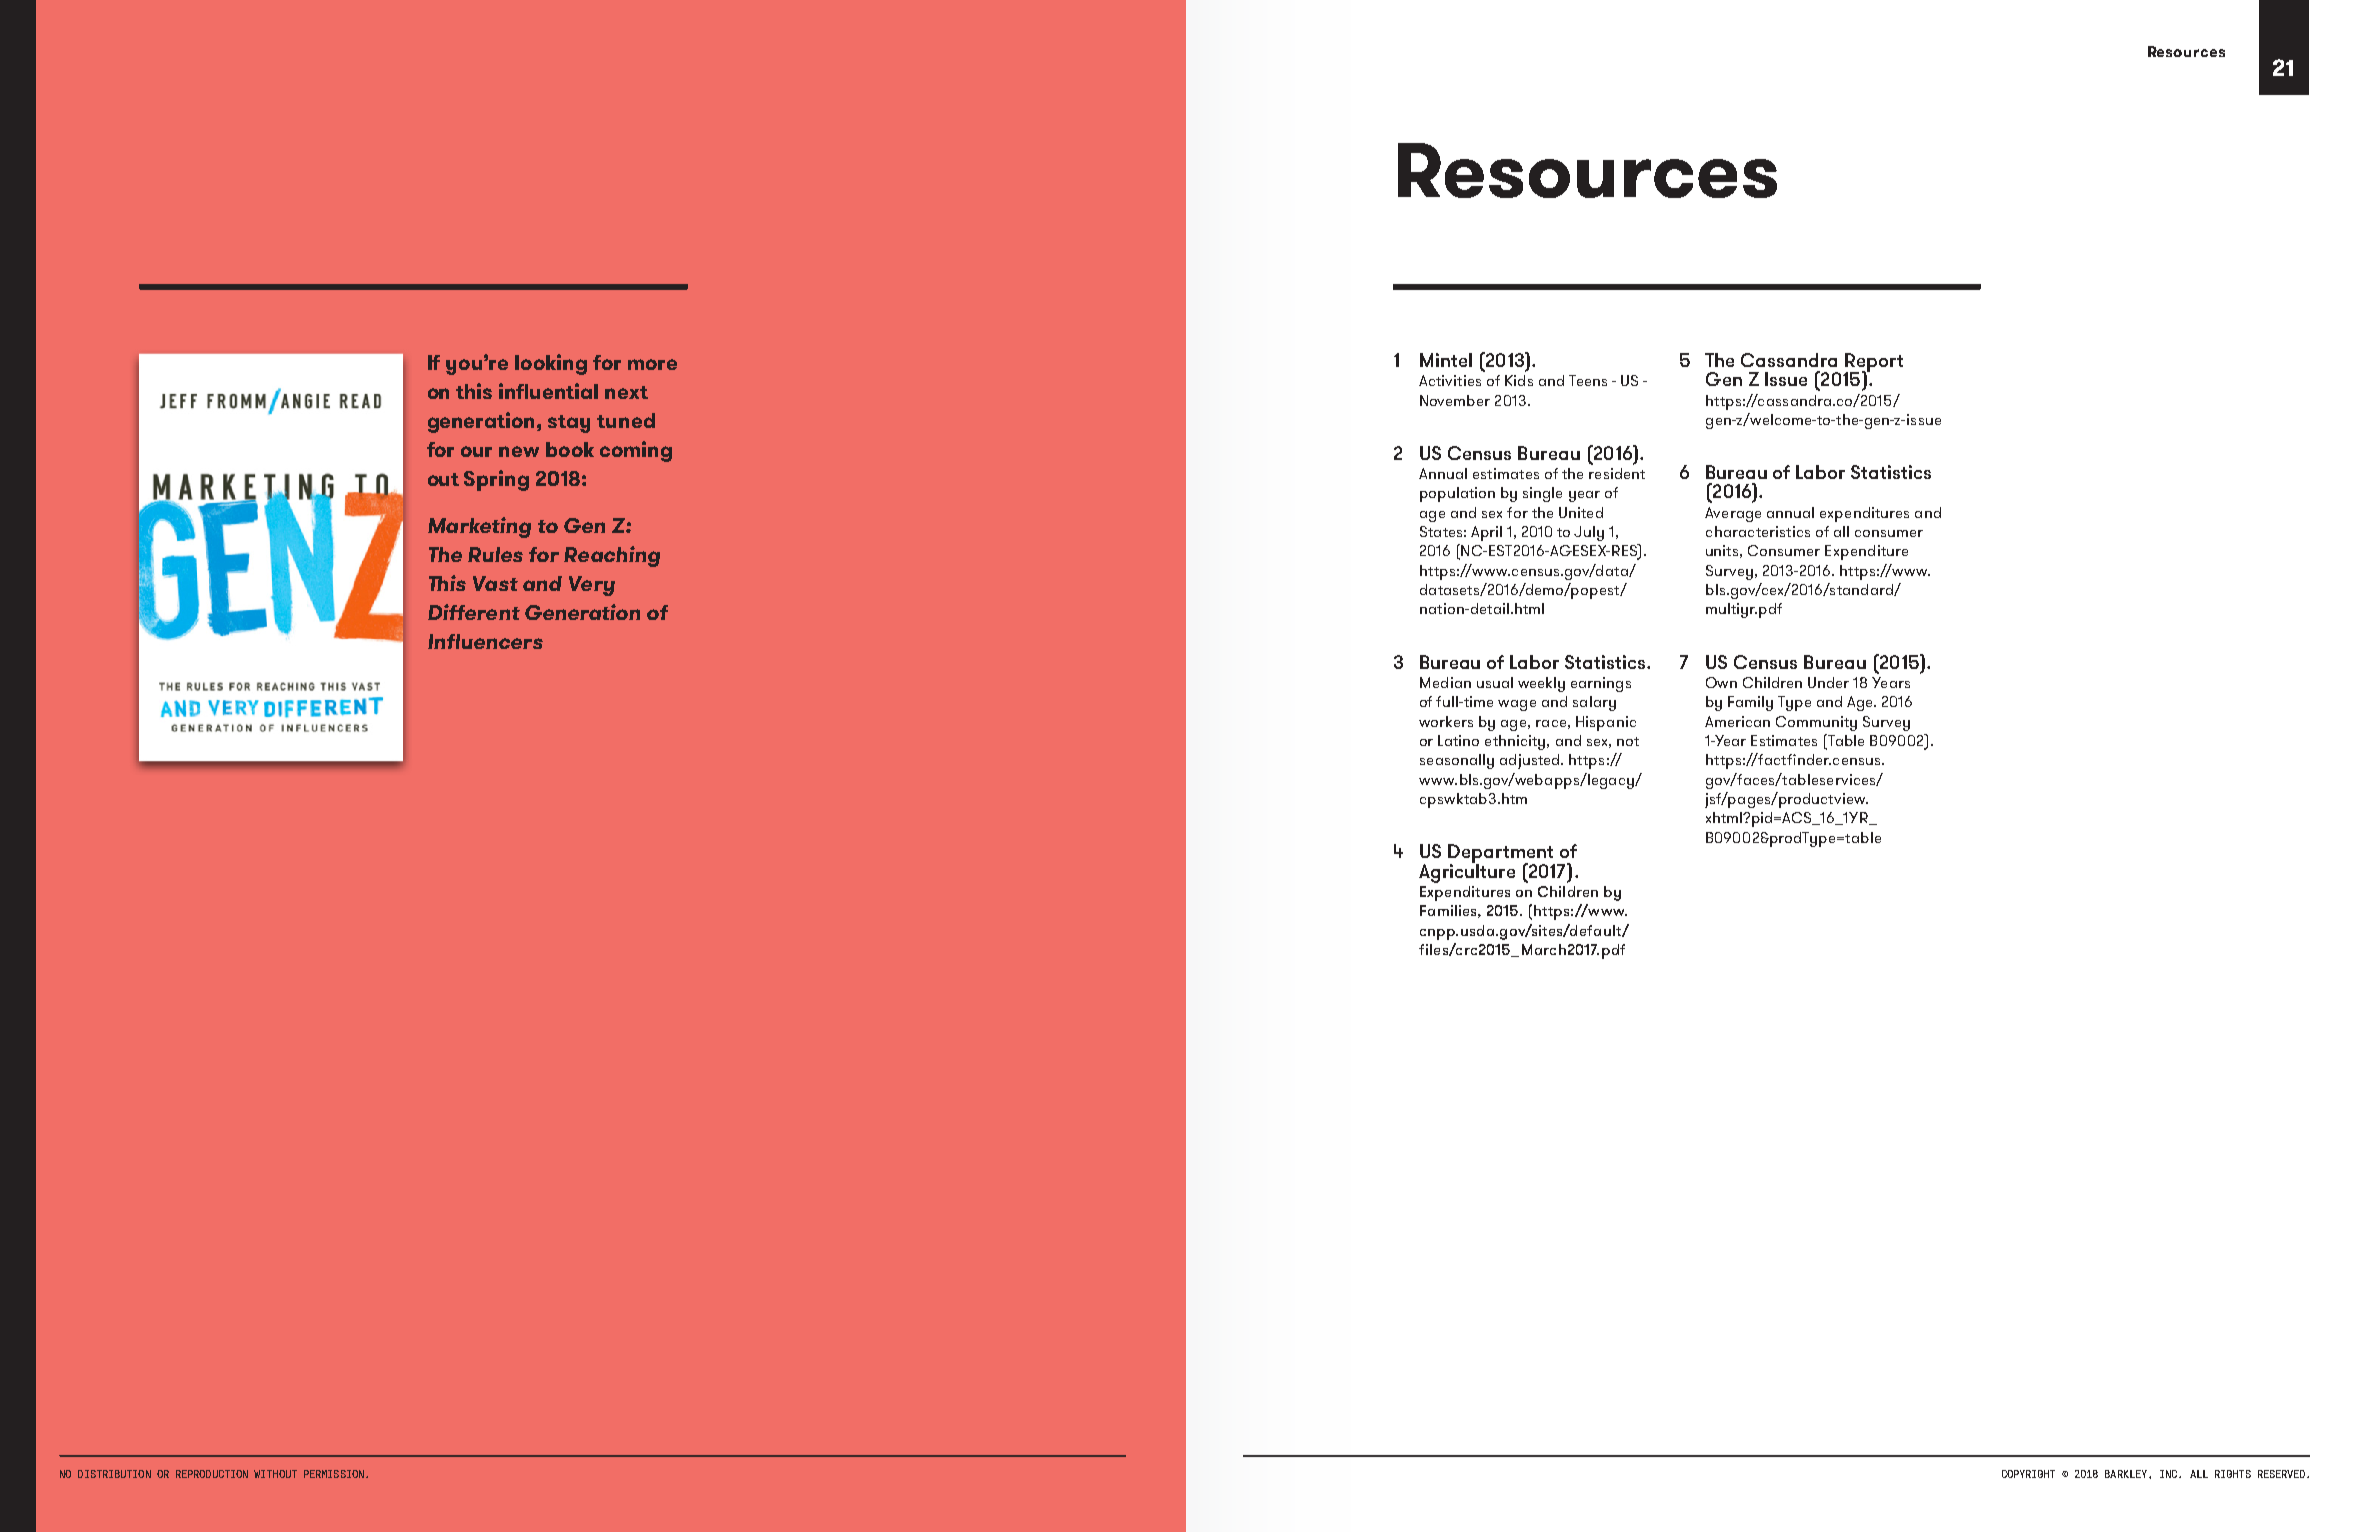  What do you see at coordinates (1455, 400) in the image?
I see `November` at bounding box center [1455, 400].
